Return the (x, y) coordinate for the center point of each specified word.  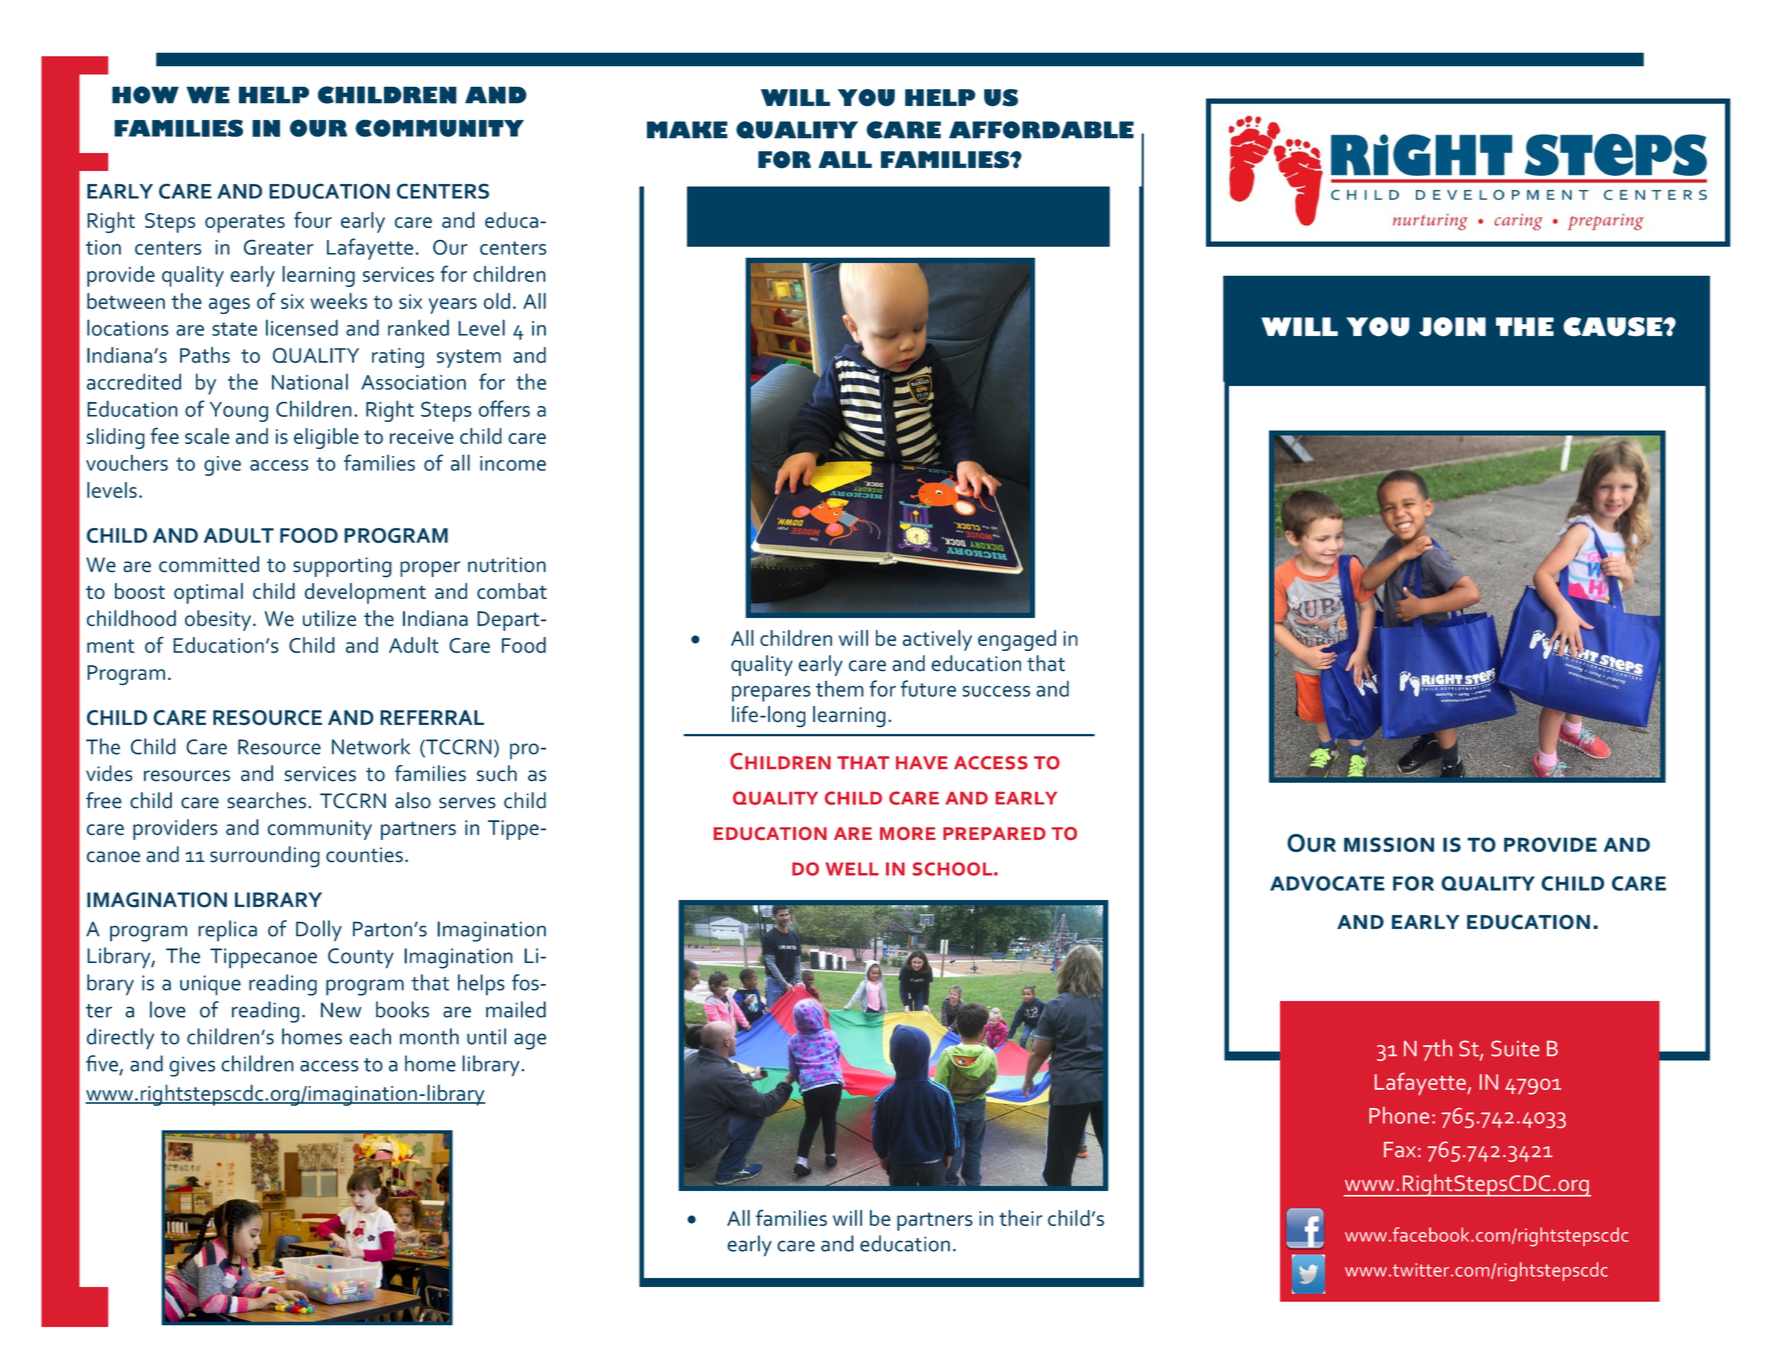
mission (1389, 844)
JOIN (1452, 327)
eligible (326, 438)
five (102, 1063)
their (1020, 1218)
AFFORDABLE (1041, 130)
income (513, 463)
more (908, 833)
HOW (145, 95)
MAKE (687, 130)
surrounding (265, 857)
